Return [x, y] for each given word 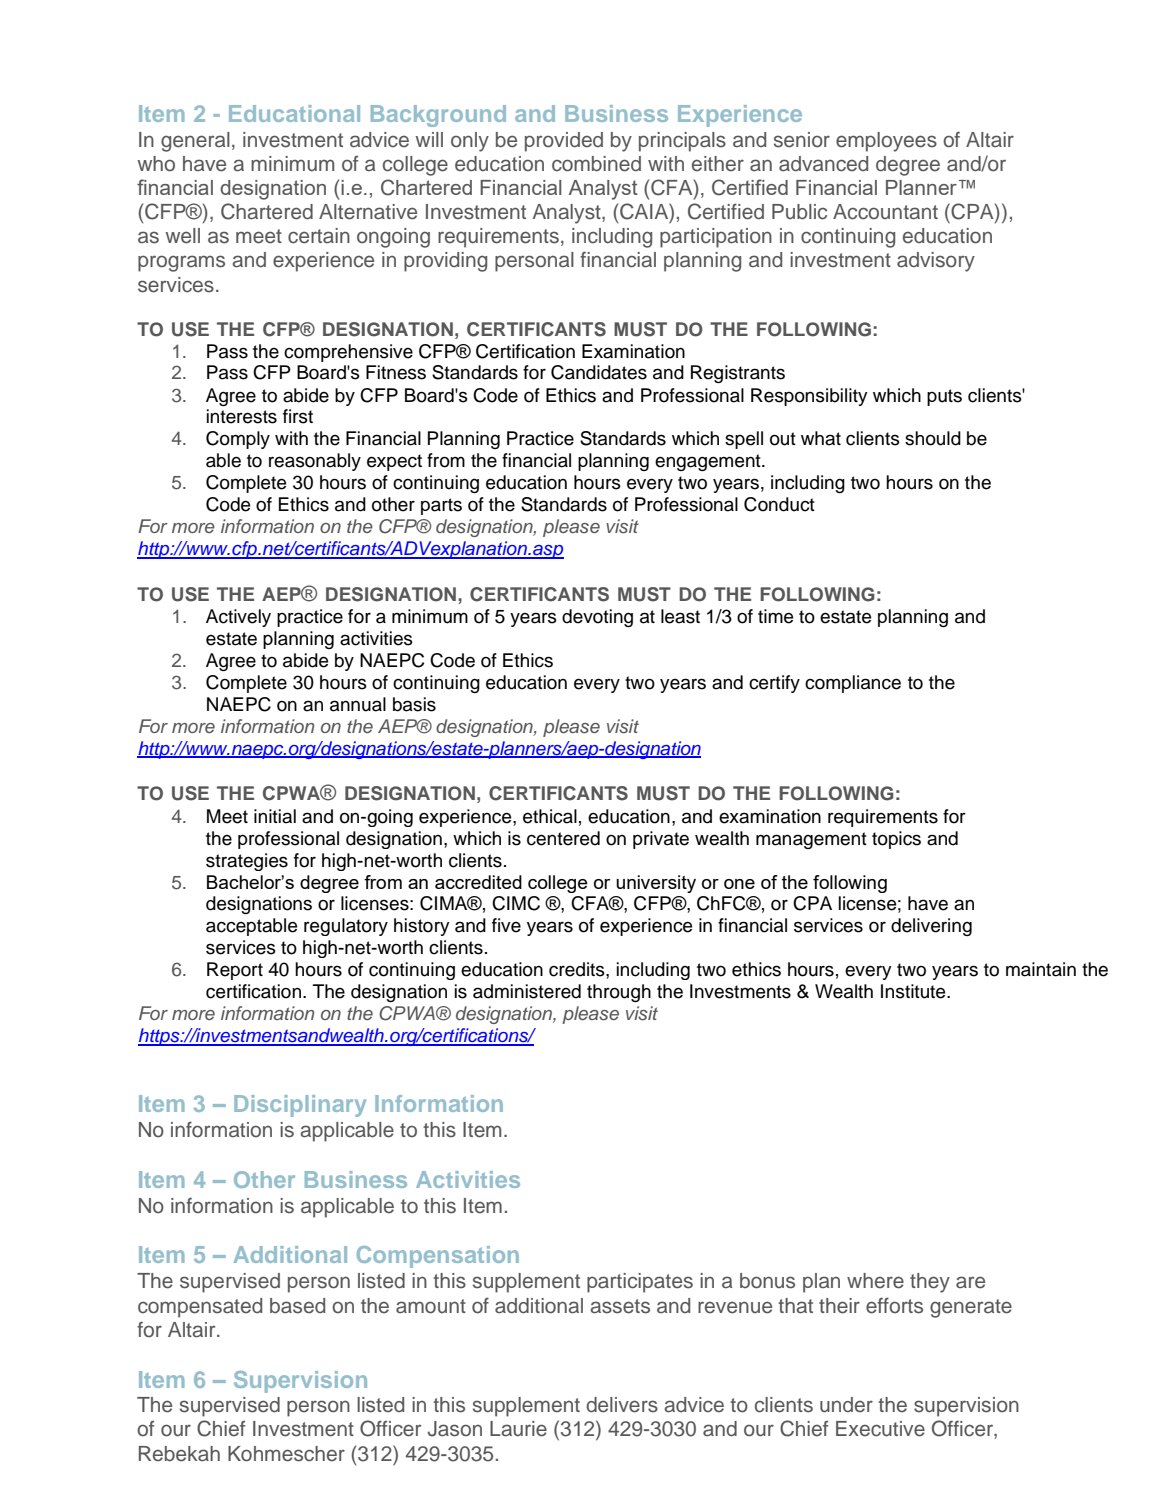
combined [596, 164]
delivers [622, 1405]
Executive [880, 1429]
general [195, 142]
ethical [550, 816]
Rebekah [179, 1454]
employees [886, 142]
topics [896, 840]
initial [275, 816]
